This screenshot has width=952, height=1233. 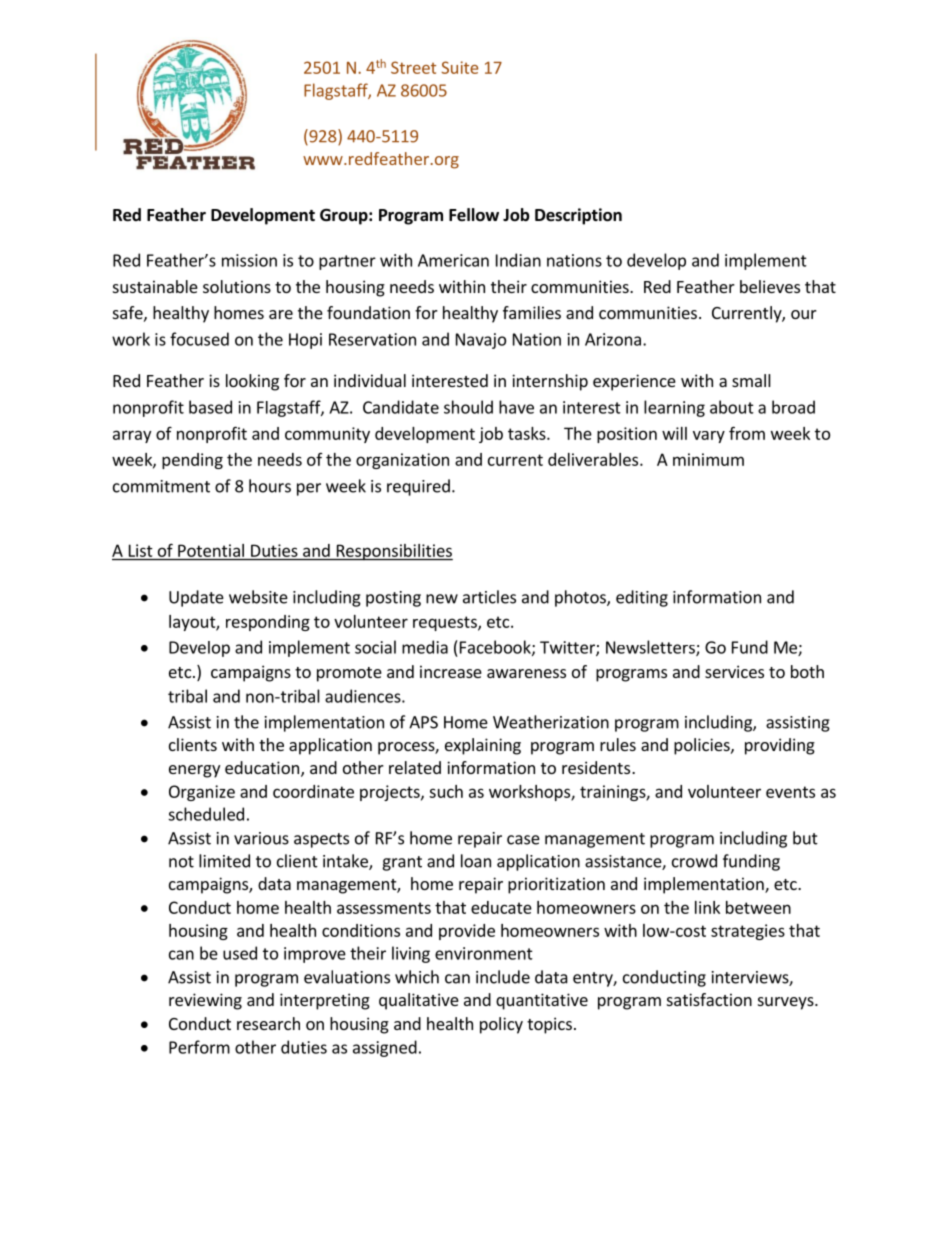 What do you see at coordinates (205, 1001) in the screenshot?
I see `reviewing` at bounding box center [205, 1001].
